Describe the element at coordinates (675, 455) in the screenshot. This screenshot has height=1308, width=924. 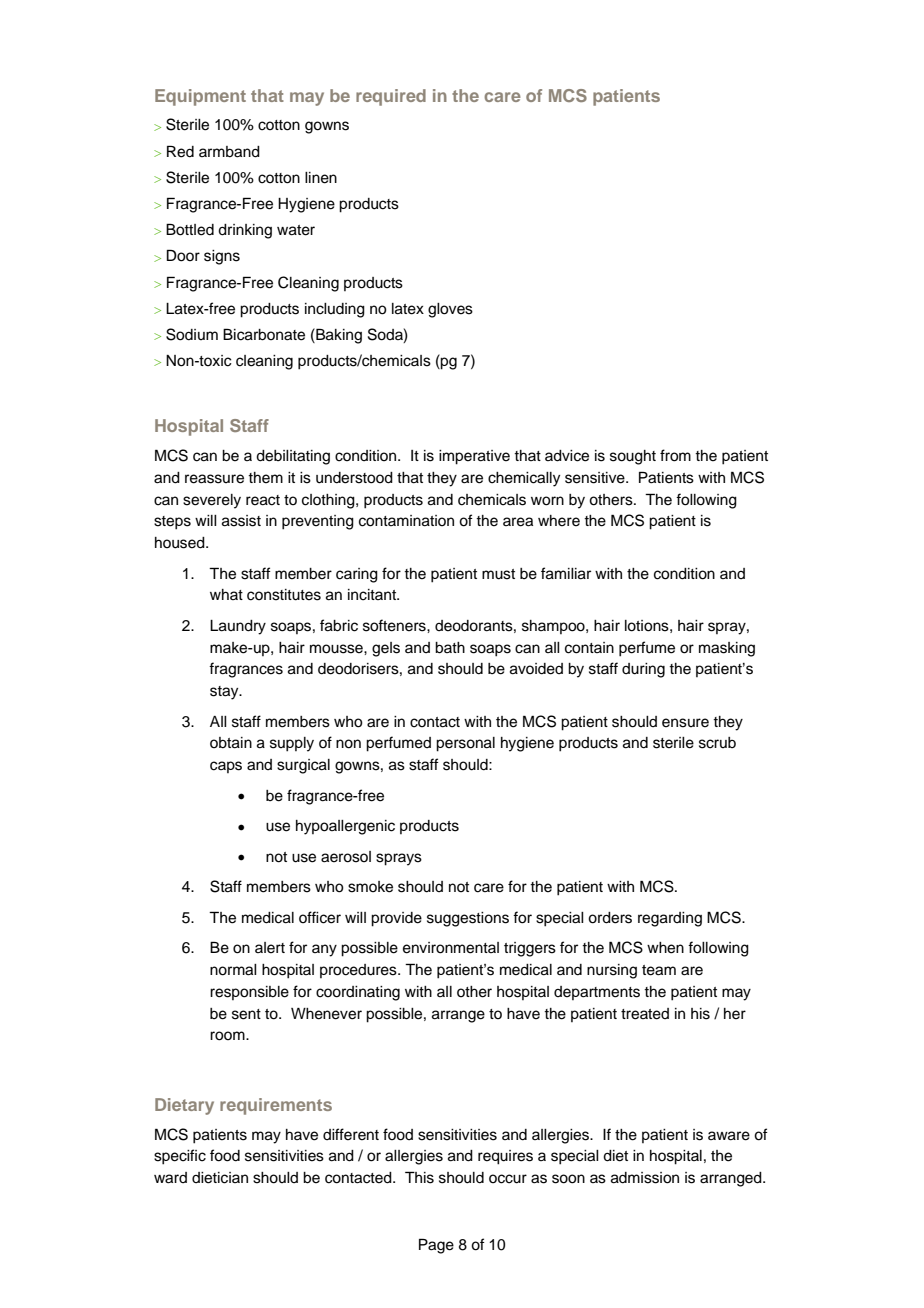
I see `from` at that location.
